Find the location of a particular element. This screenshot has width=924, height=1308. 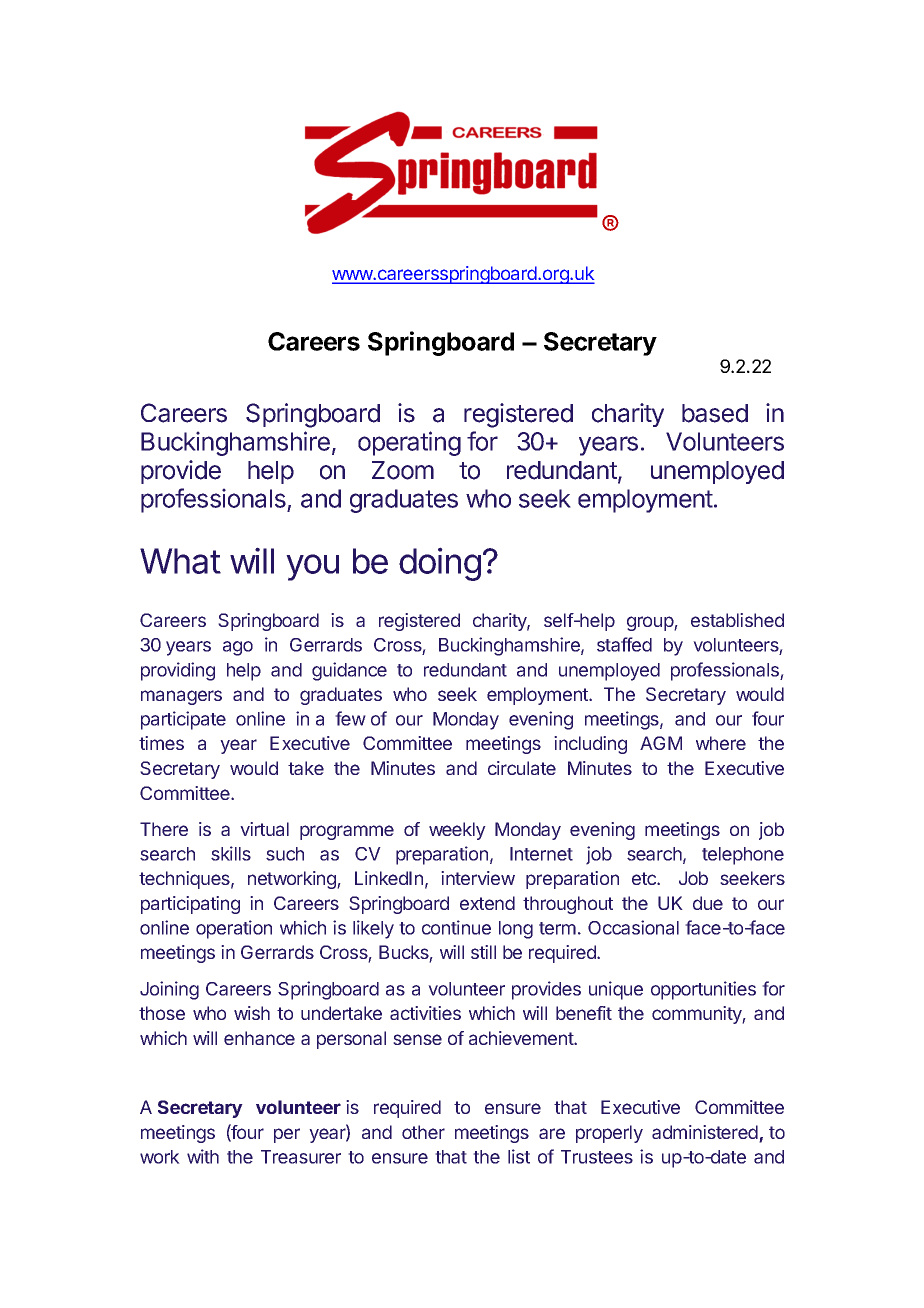

administered is located at coordinates (706, 1133).
